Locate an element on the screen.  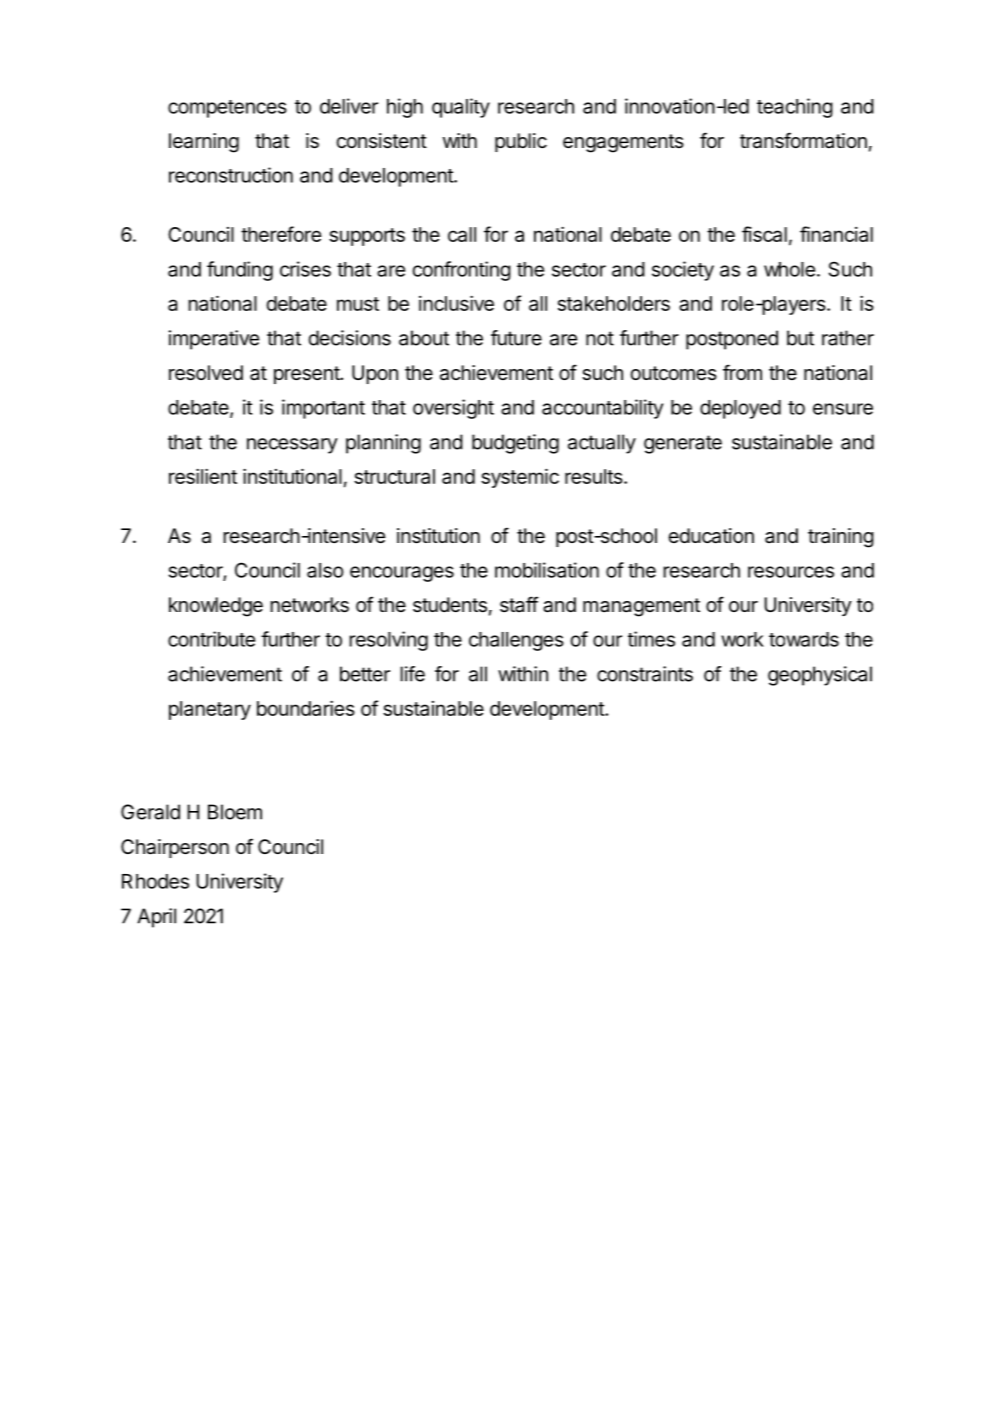
from is located at coordinates (742, 372).
